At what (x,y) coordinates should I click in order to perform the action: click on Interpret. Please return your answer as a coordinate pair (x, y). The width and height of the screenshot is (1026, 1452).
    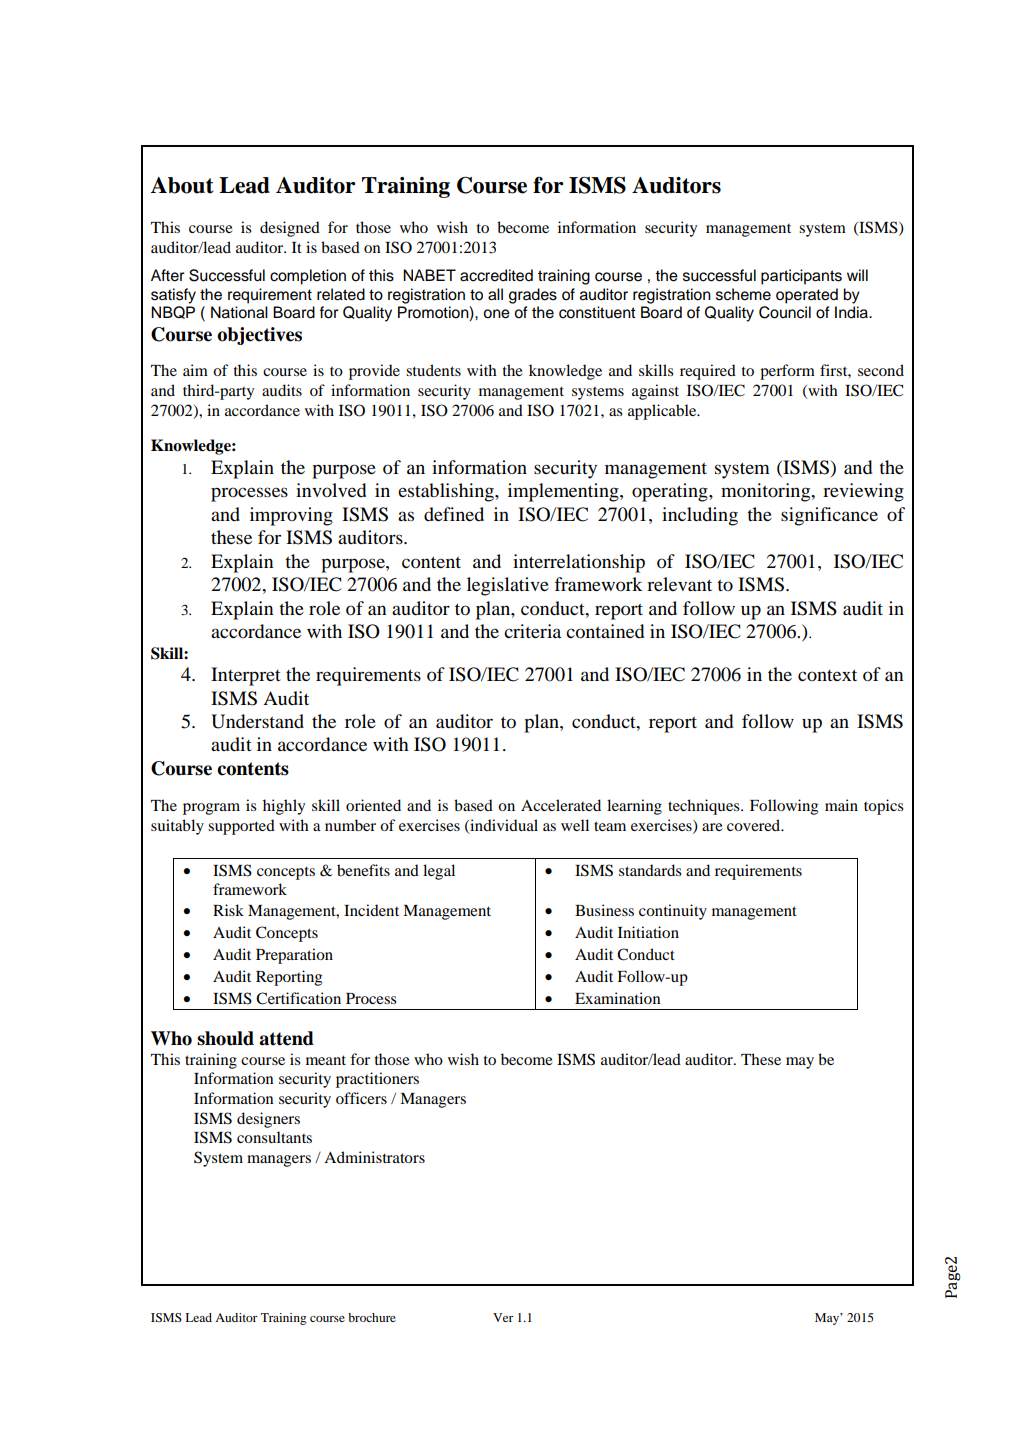
    Looking at the image, I should click on (246, 676).
